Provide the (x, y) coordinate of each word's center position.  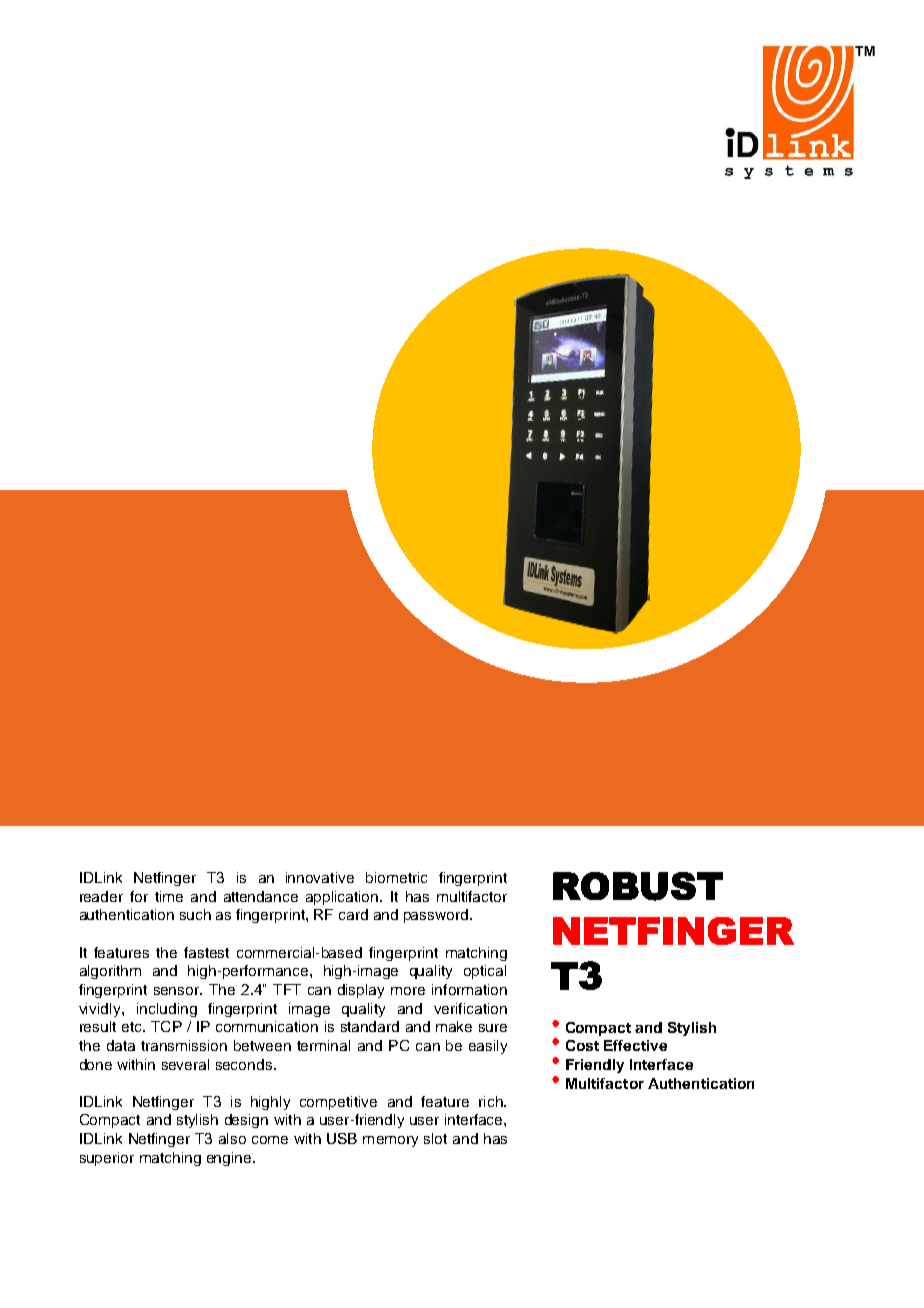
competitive (338, 1103)
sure (493, 1028)
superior (107, 1159)
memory (390, 1141)
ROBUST (638, 886)
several (185, 1064)
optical (485, 972)
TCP (166, 1026)
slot (435, 1138)
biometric (396, 877)
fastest (206, 952)
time (169, 896)
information (469, 989)
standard (370, 1026)
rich (492, 1101)
